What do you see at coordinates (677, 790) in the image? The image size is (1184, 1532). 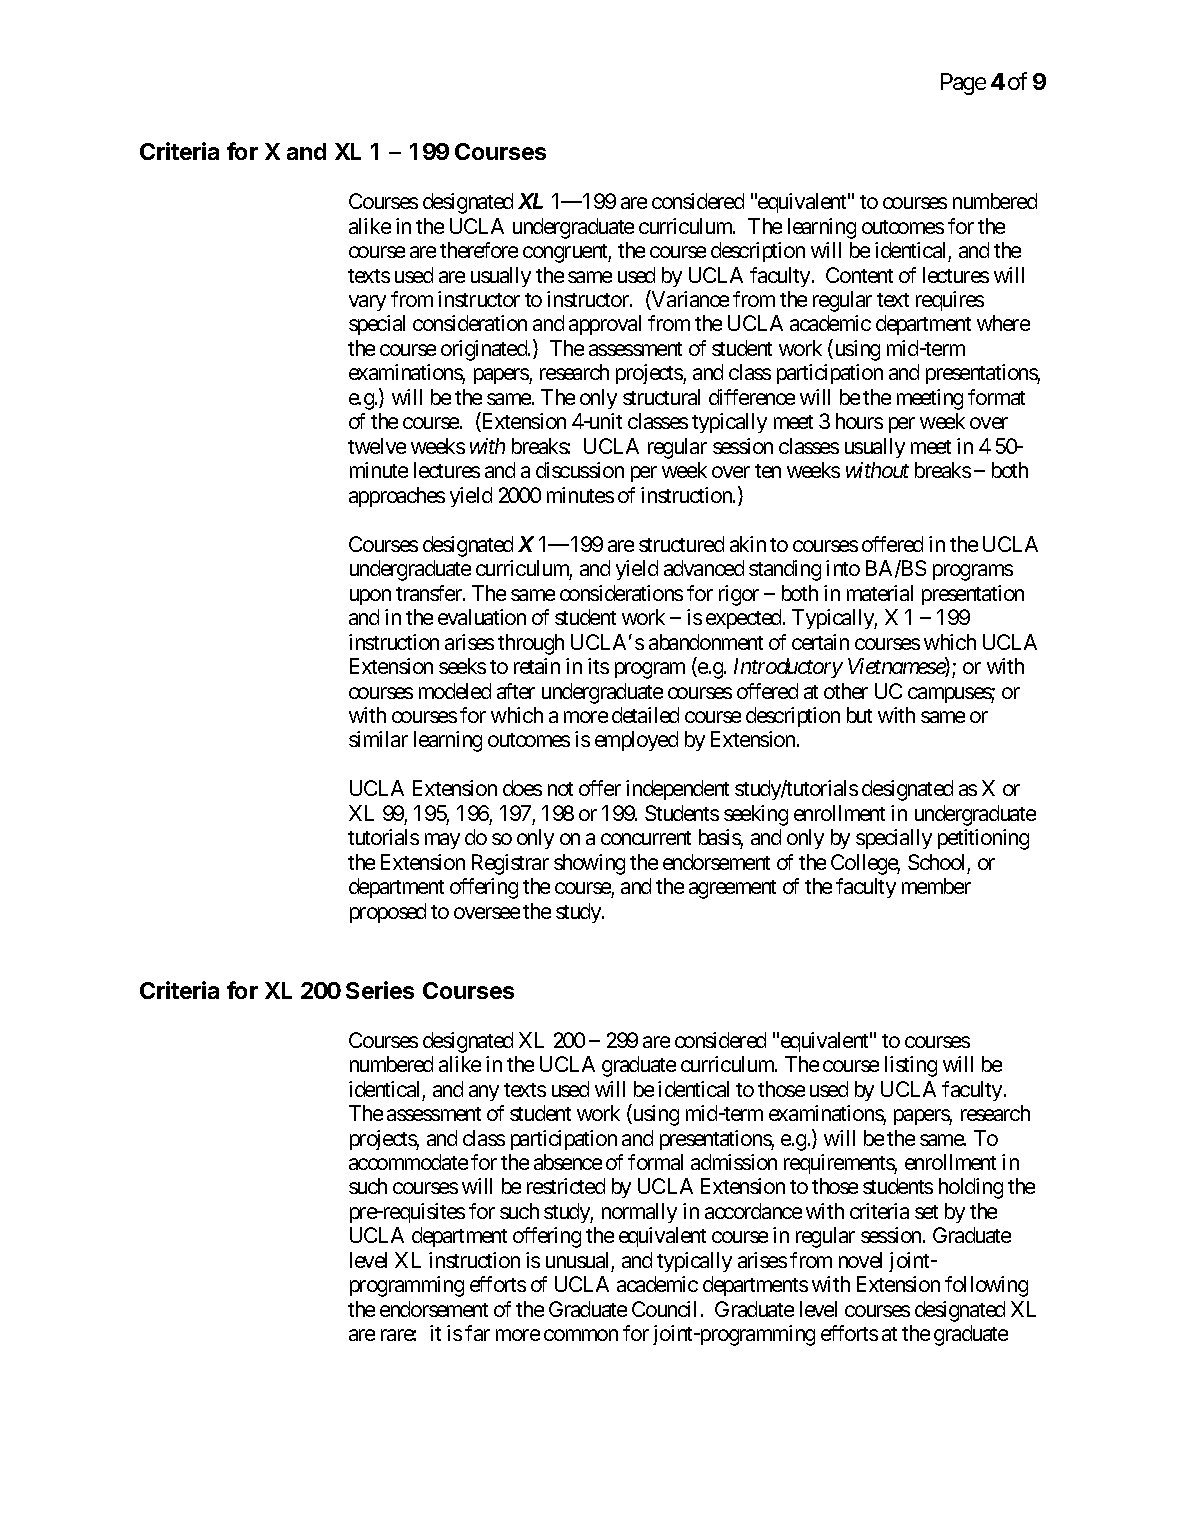 I see `independent` at bounding box center [677, 790].
